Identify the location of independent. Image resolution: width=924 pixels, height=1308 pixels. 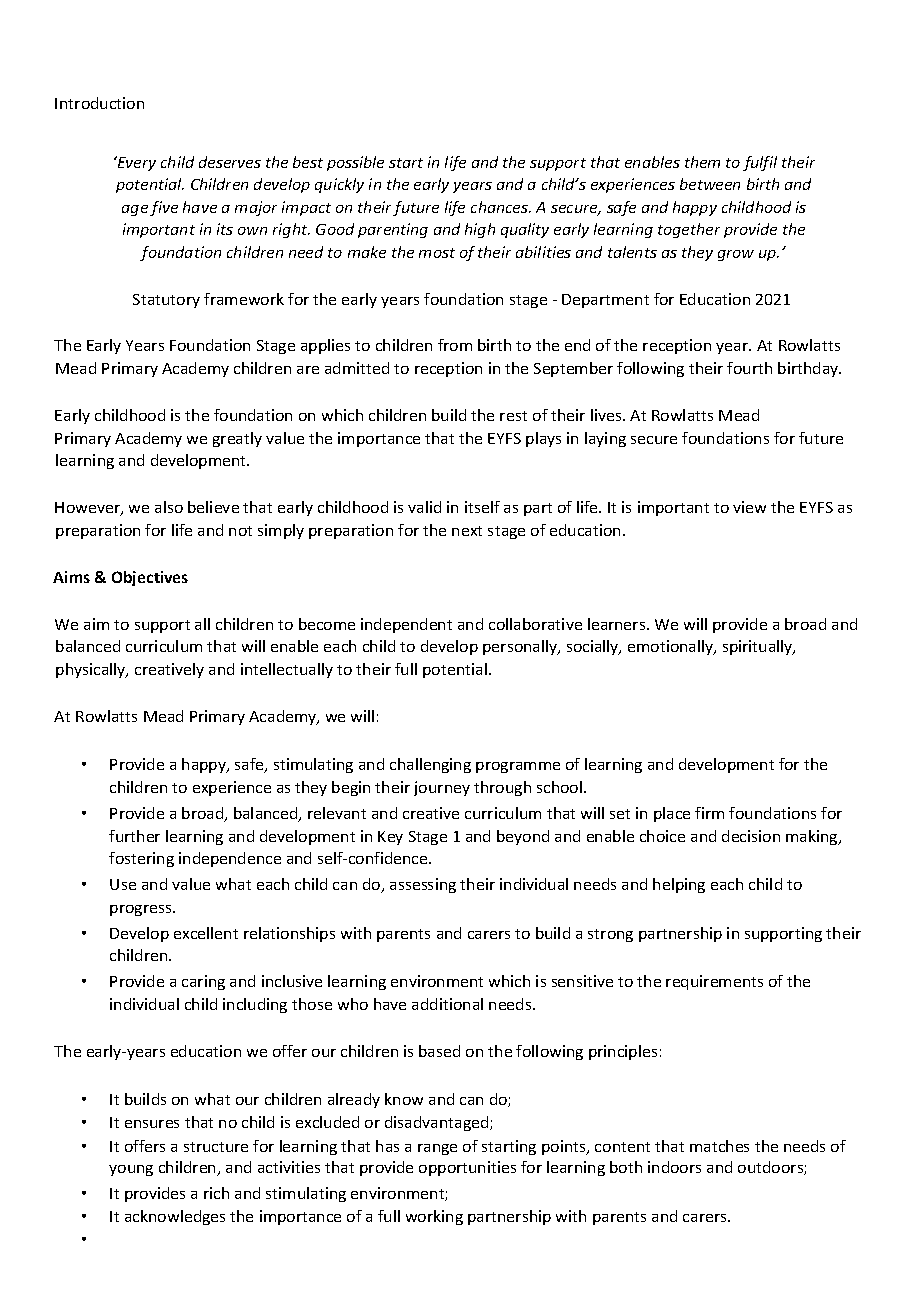
(406, 625).
